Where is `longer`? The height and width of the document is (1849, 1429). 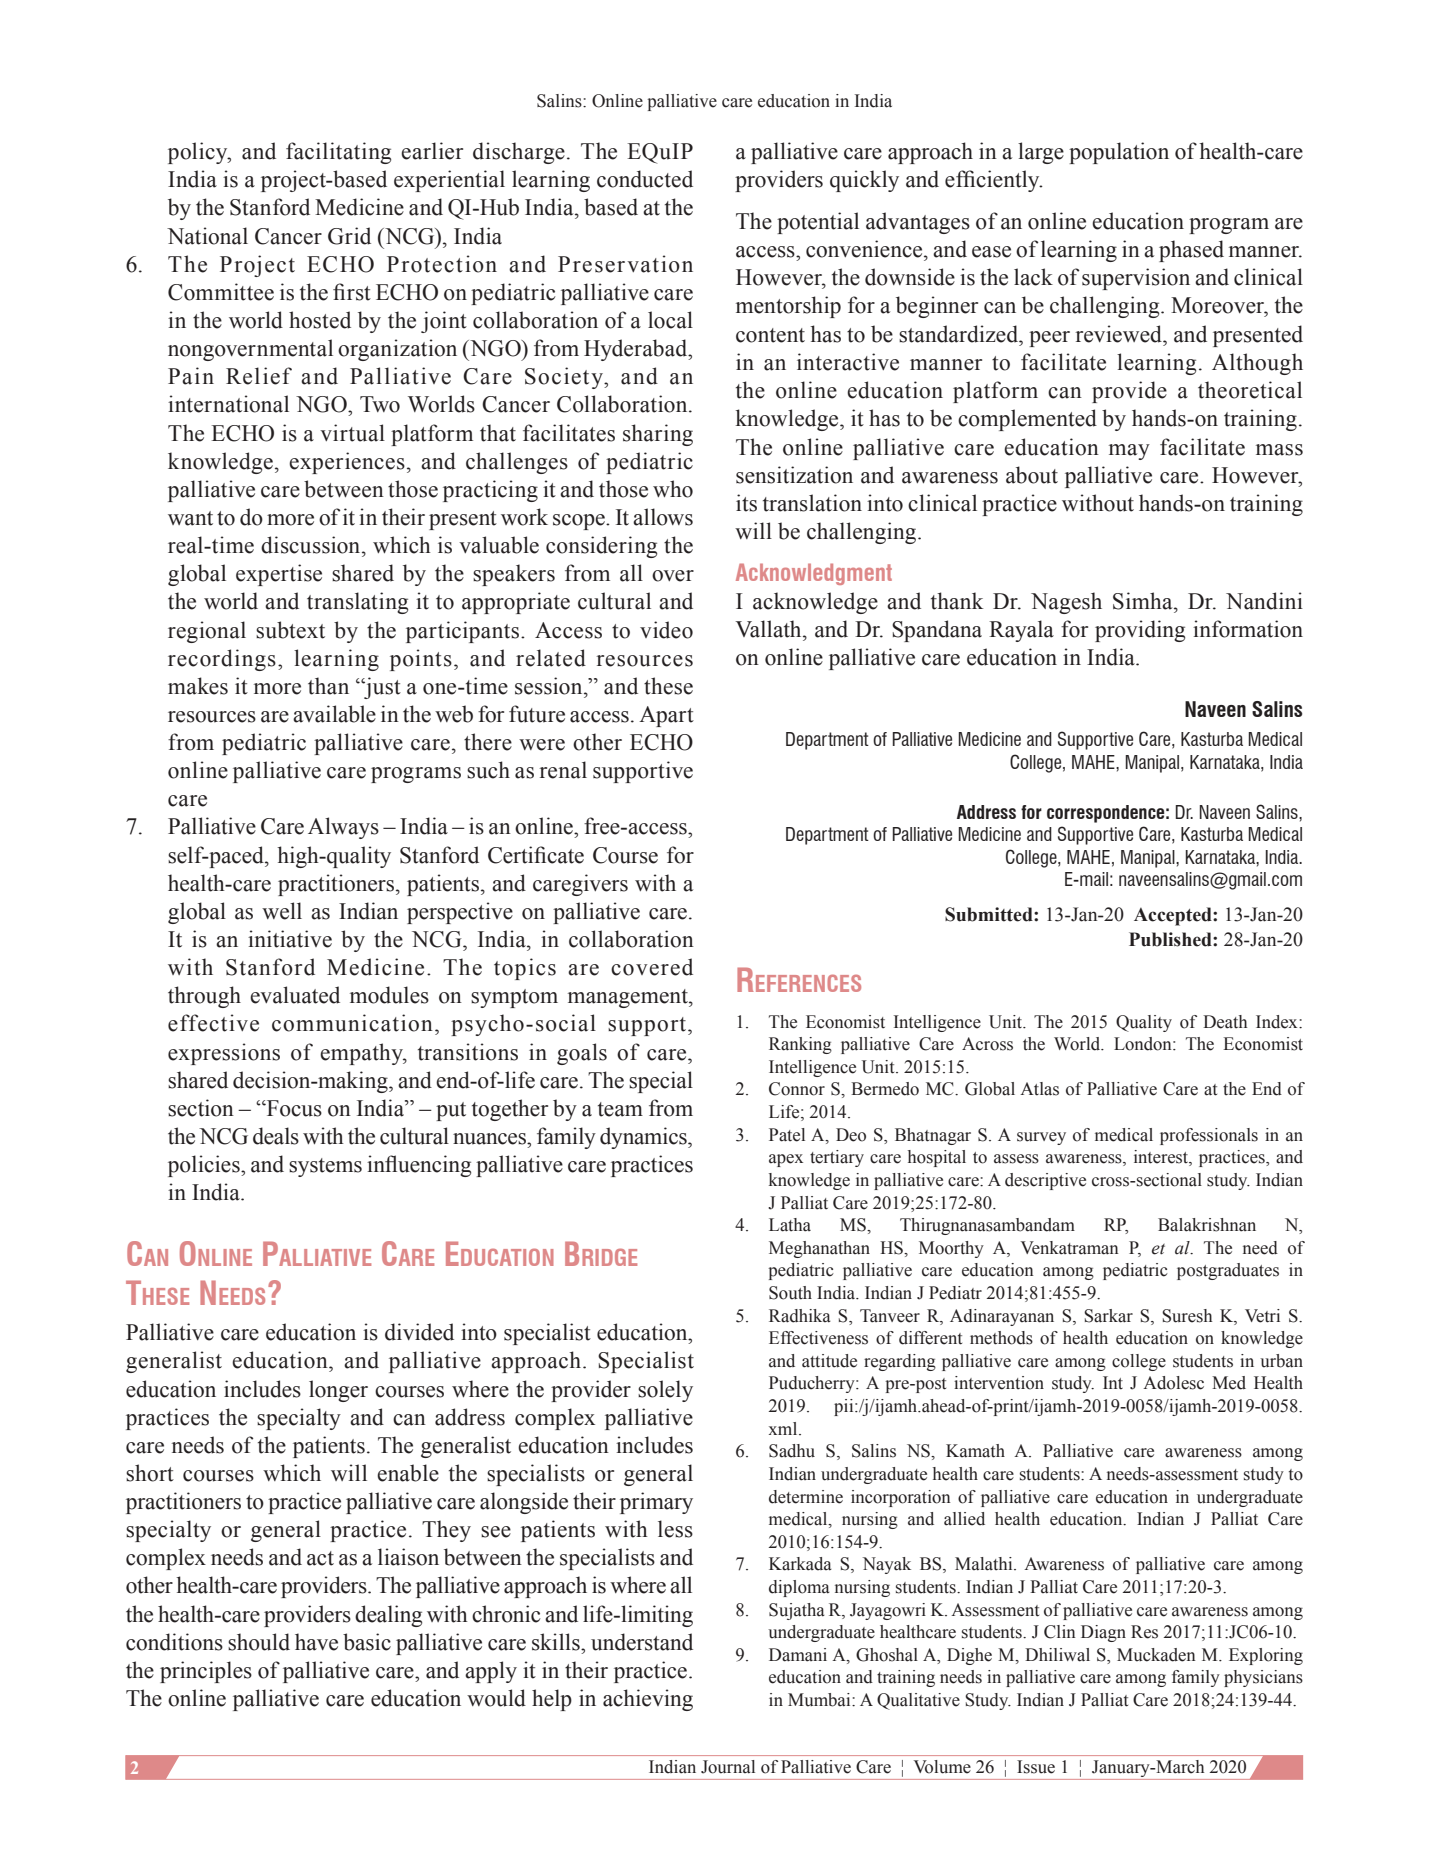
longer is located at coordinates (338, 1391).
